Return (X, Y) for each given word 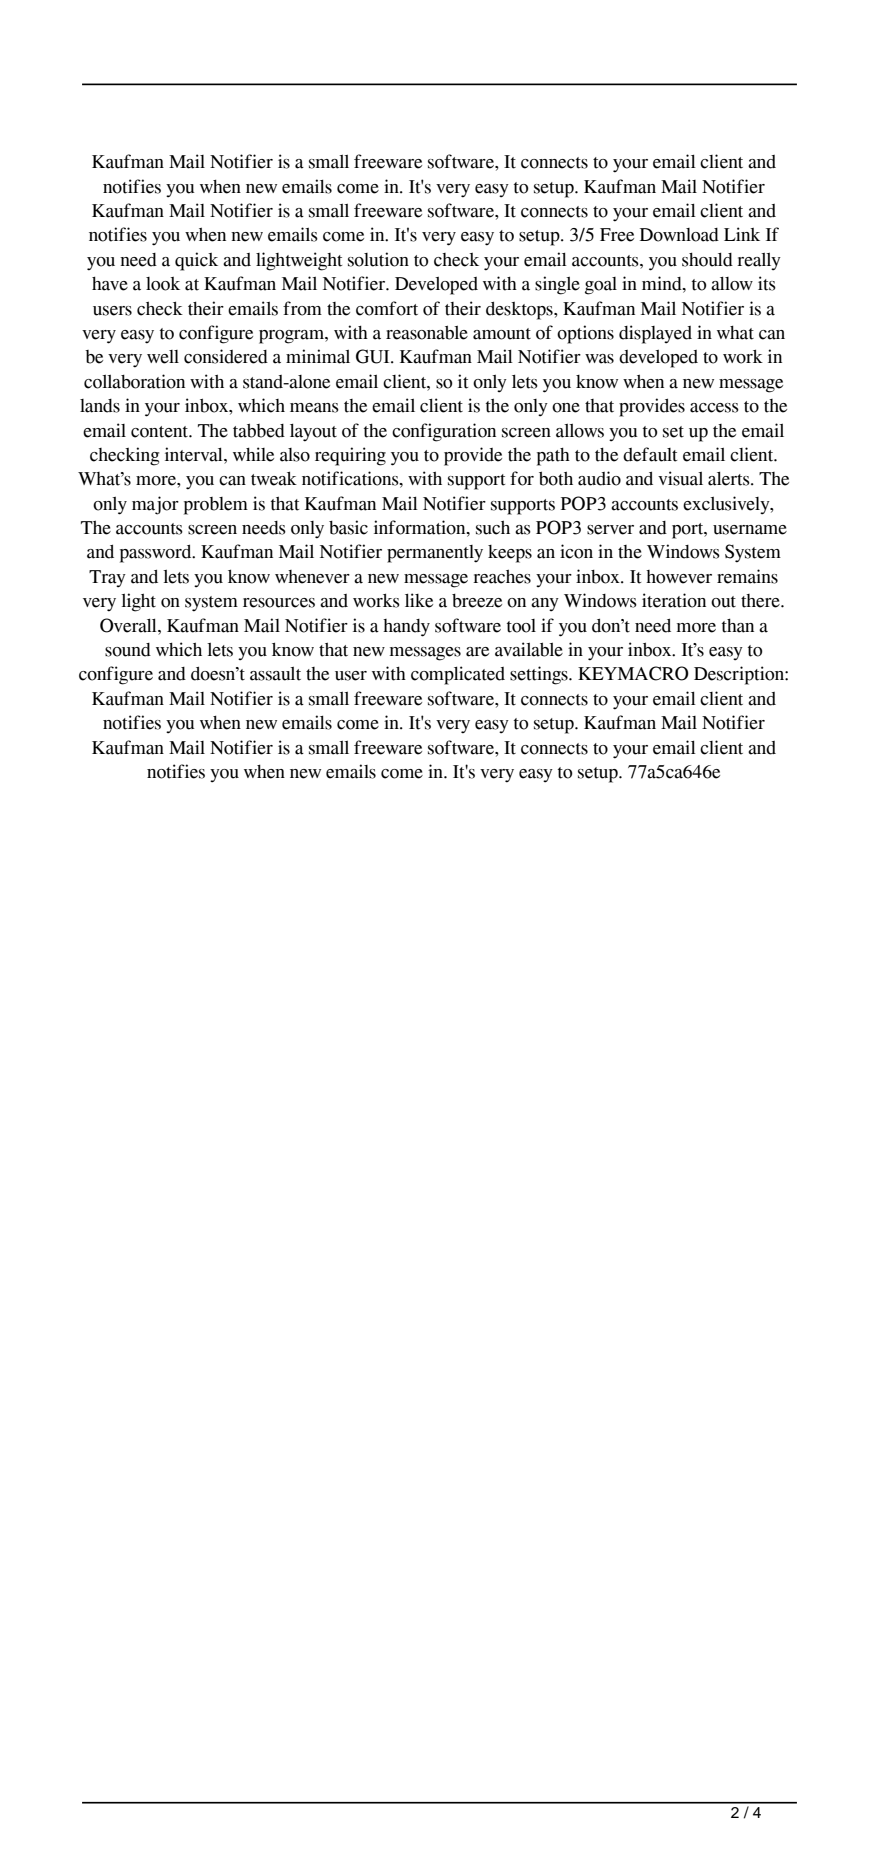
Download (679, 235)
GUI (374, 356)
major (155, 505)
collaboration (134, 381)
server (610, 530)
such (493, 527)
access (714, 408)
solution (378, 259)
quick (196, 261)
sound (128, 650)
